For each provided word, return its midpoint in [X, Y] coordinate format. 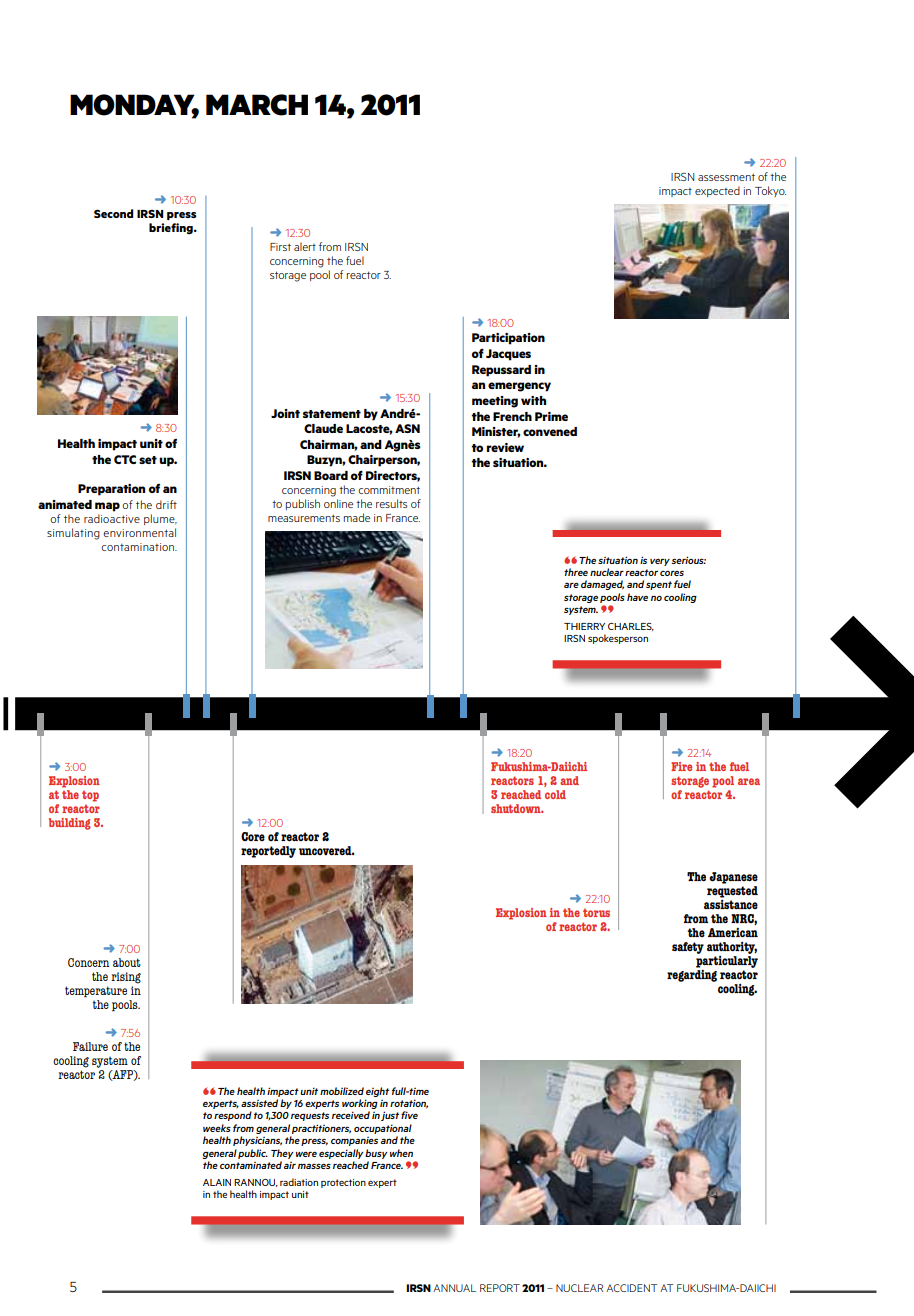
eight [377, 1092]
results [391, 503]
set [148, 460]
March [257, 105]
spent [659, 585]
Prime [551, 416]
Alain [217, 1182]
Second [113, 213]
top [90, 796]
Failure [90, 1046]
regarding [692, 976]
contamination [139, 547]
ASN [407, 428]
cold [555, 794]
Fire [681, 766]
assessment [726, 177]
